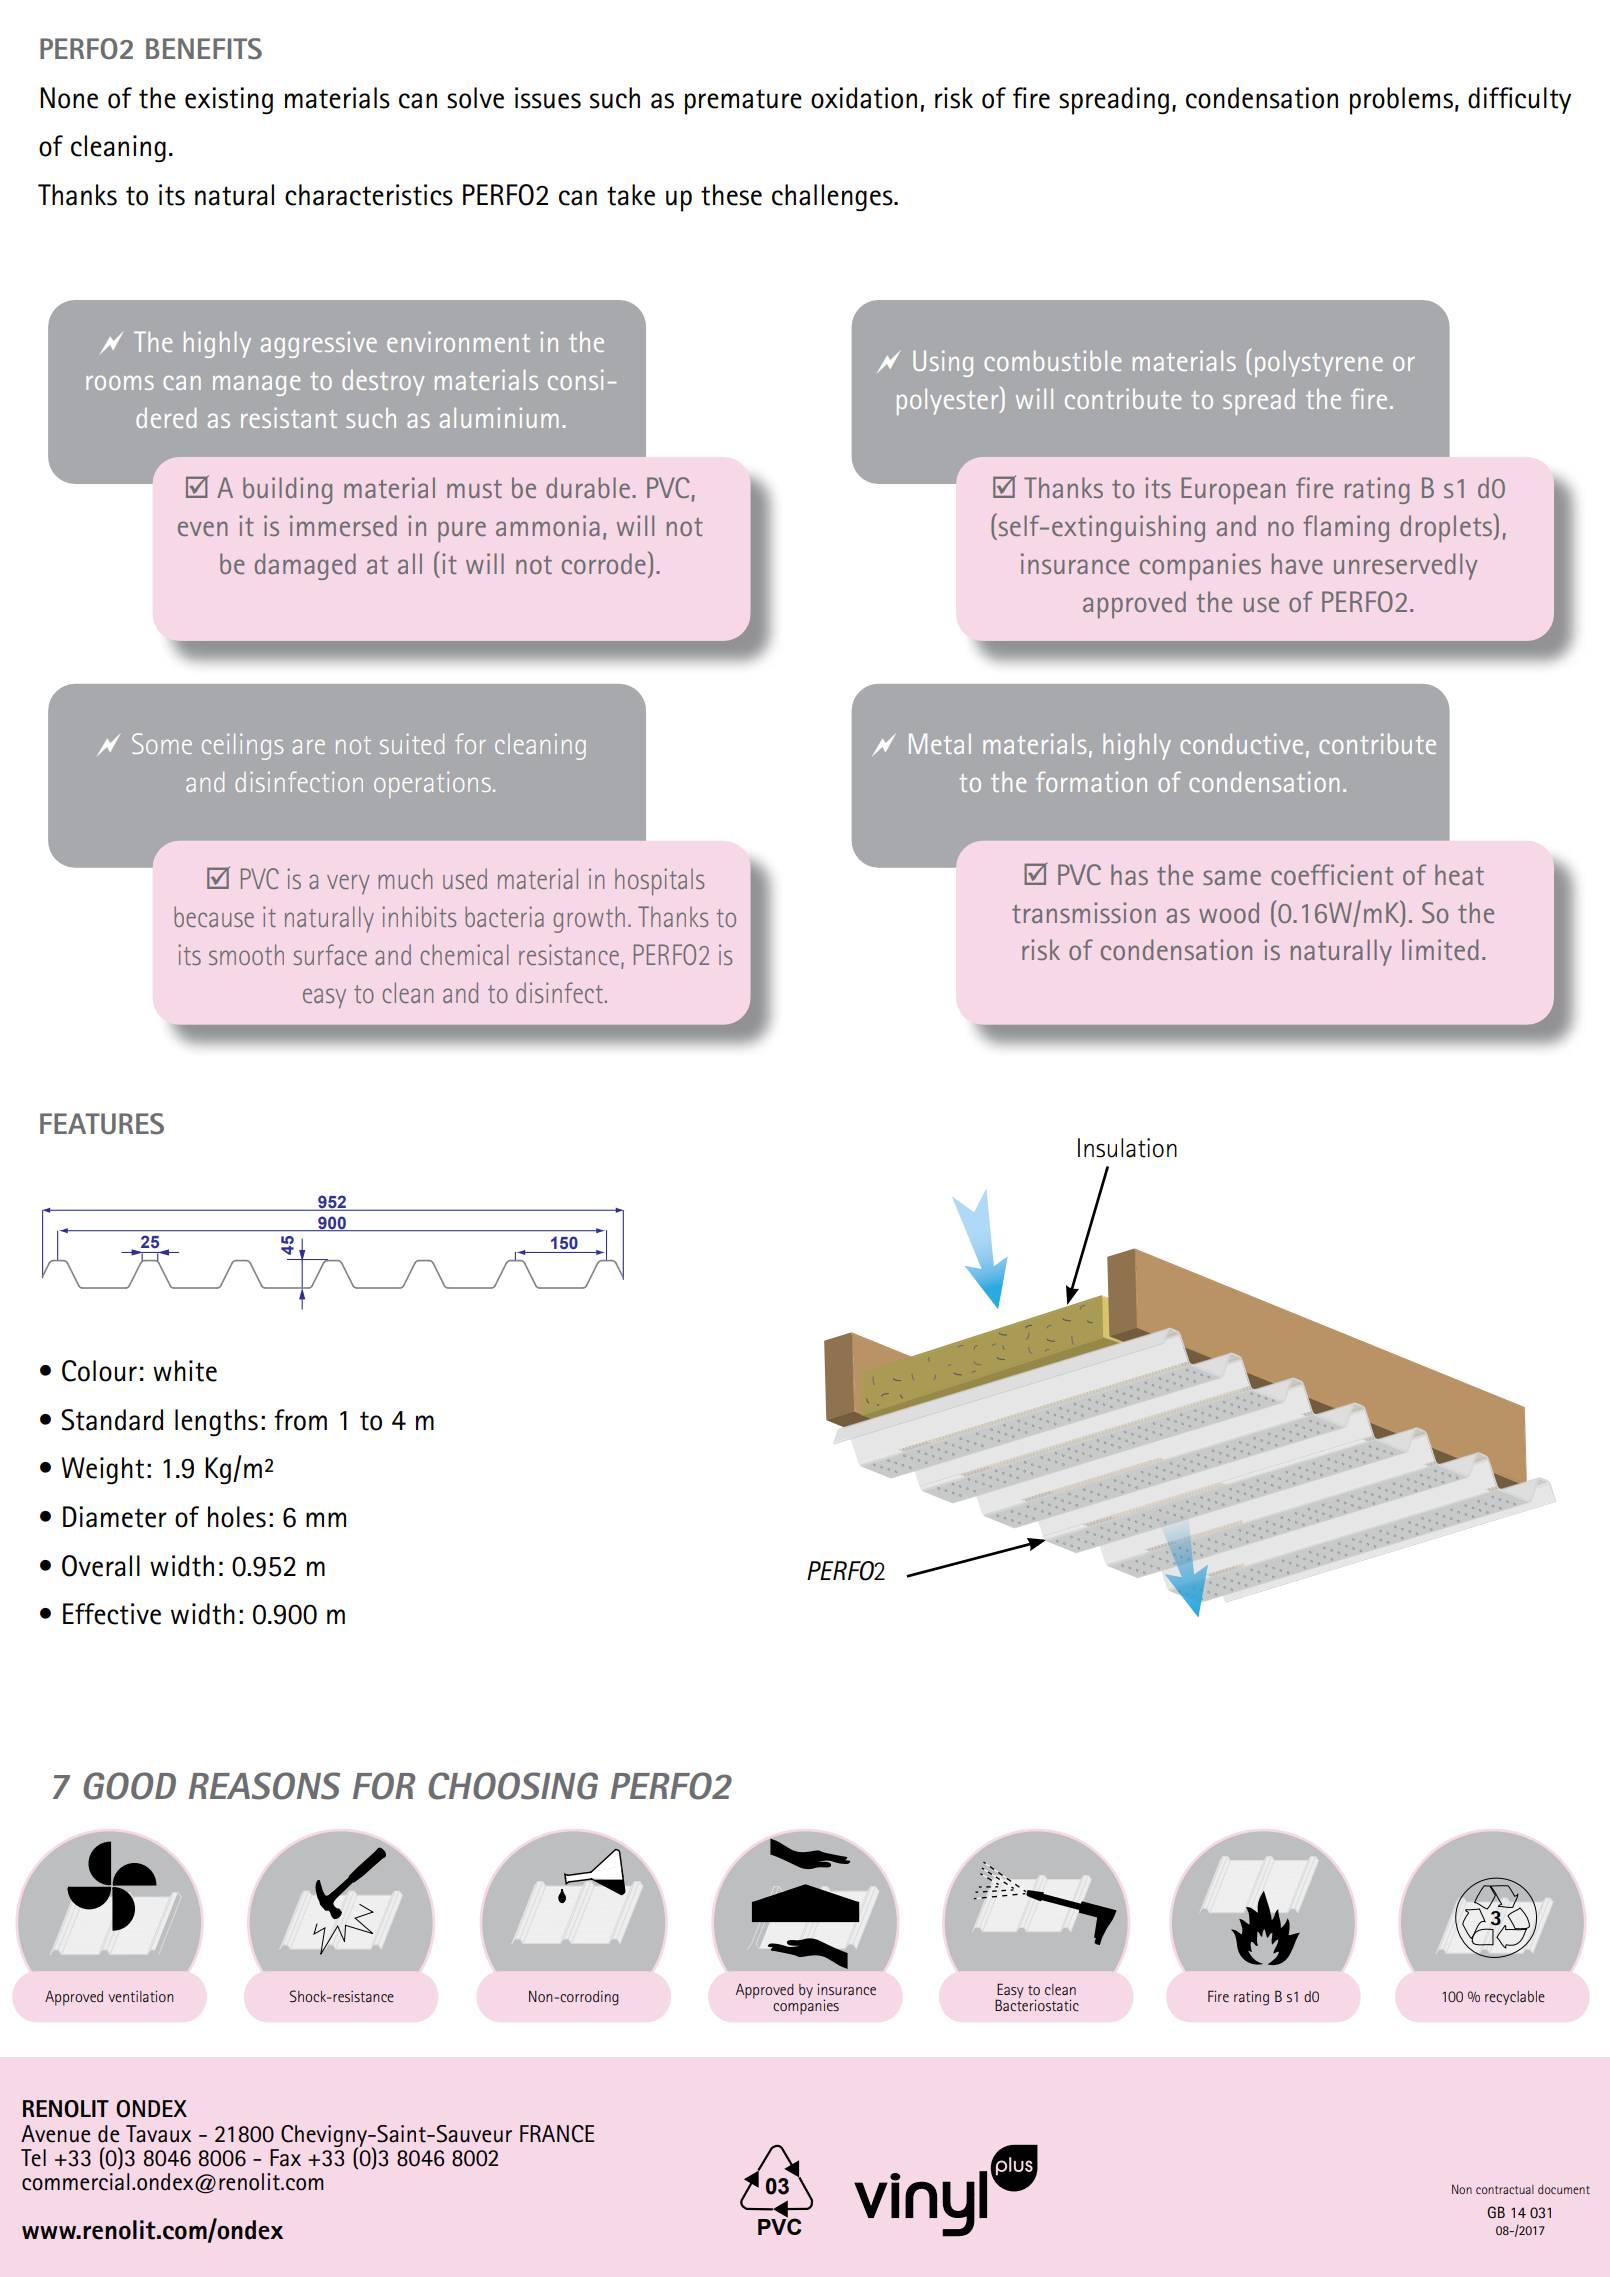 The width and height of the screenshot is (1610, 2277). I want to click on Insulation, so click(1127, 1148).
